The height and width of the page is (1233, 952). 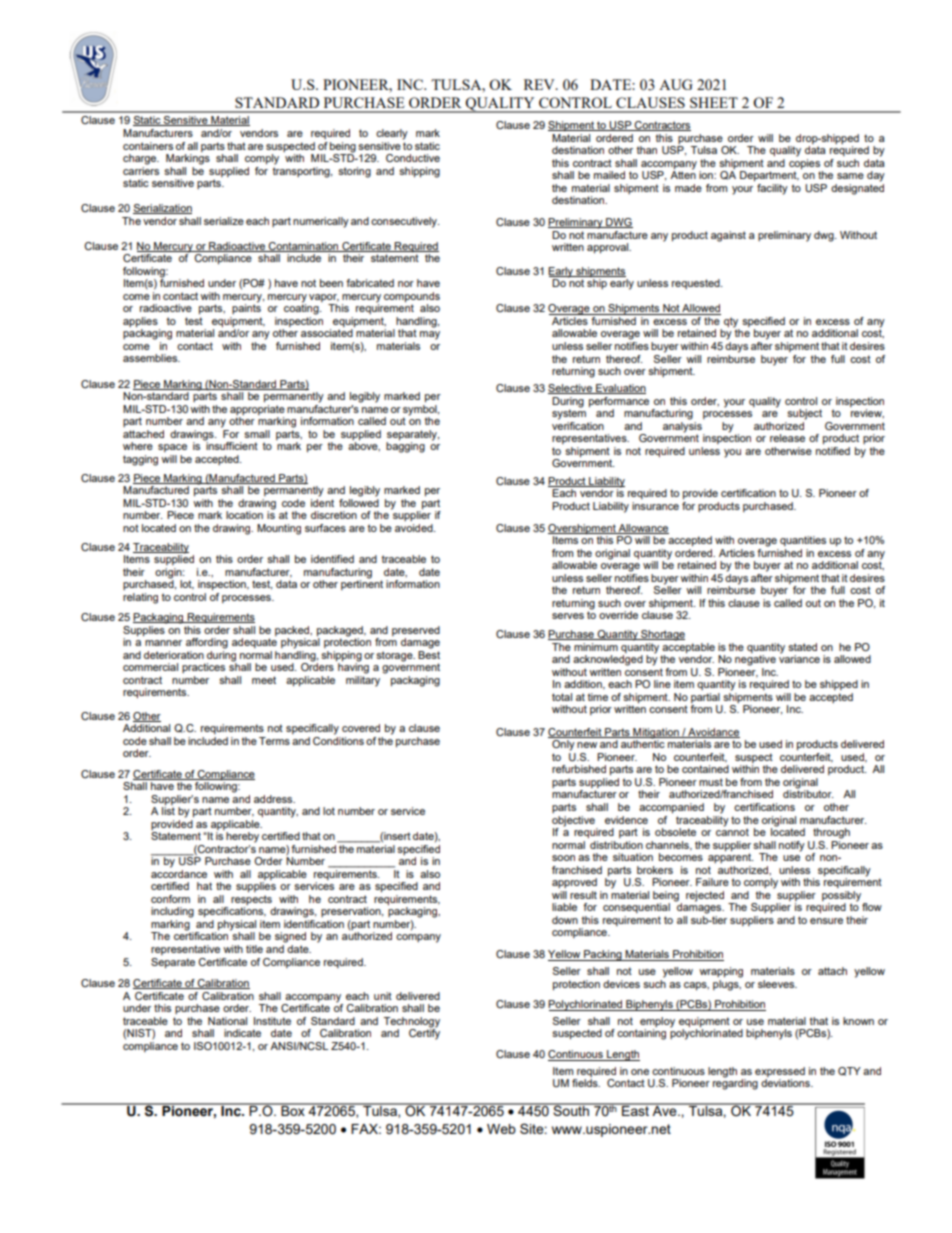 What do you see at coordinates (151, 358) in the page?
I see `assemblies` at bounding box center [151, 358].
